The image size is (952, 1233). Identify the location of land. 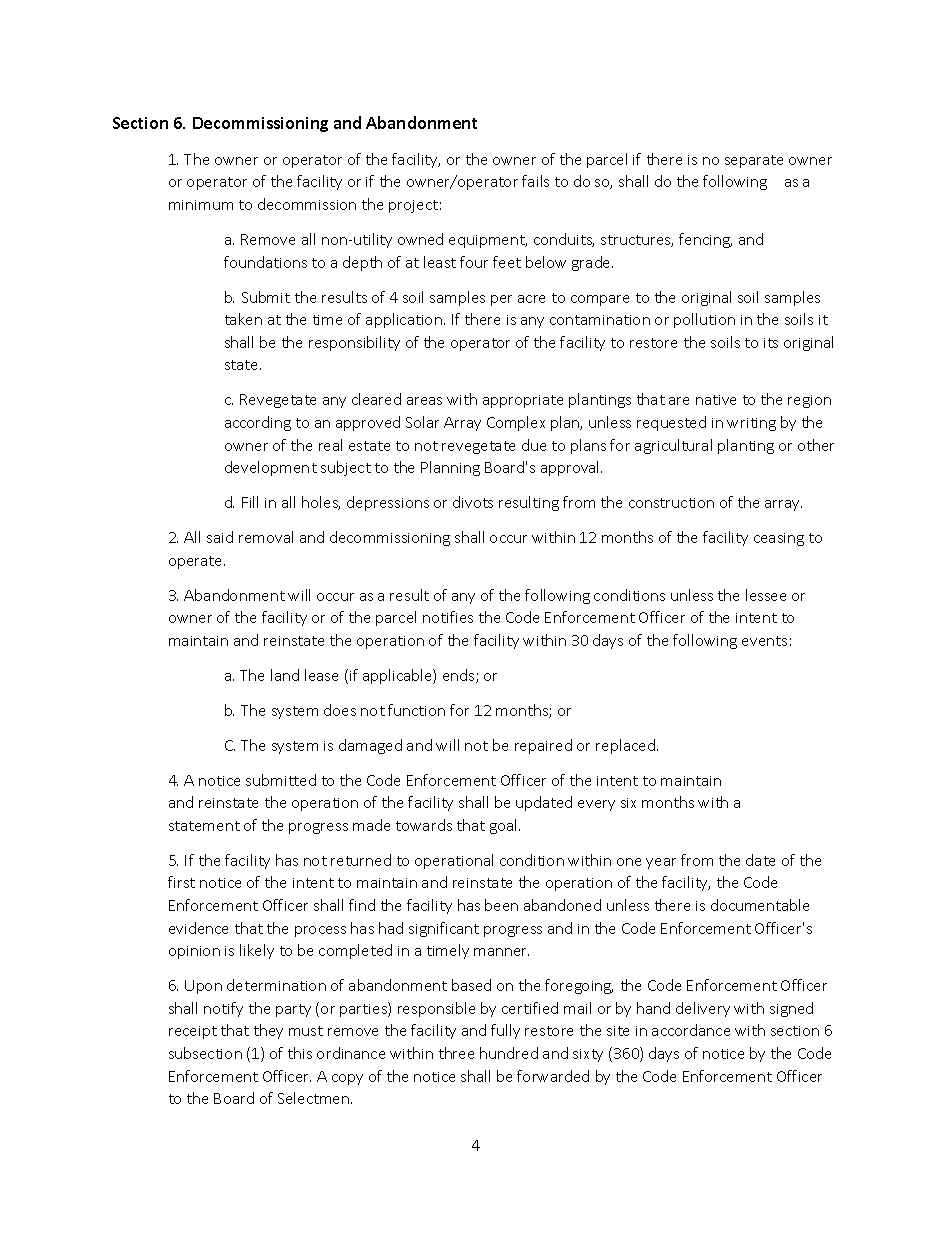
(285, 675).
